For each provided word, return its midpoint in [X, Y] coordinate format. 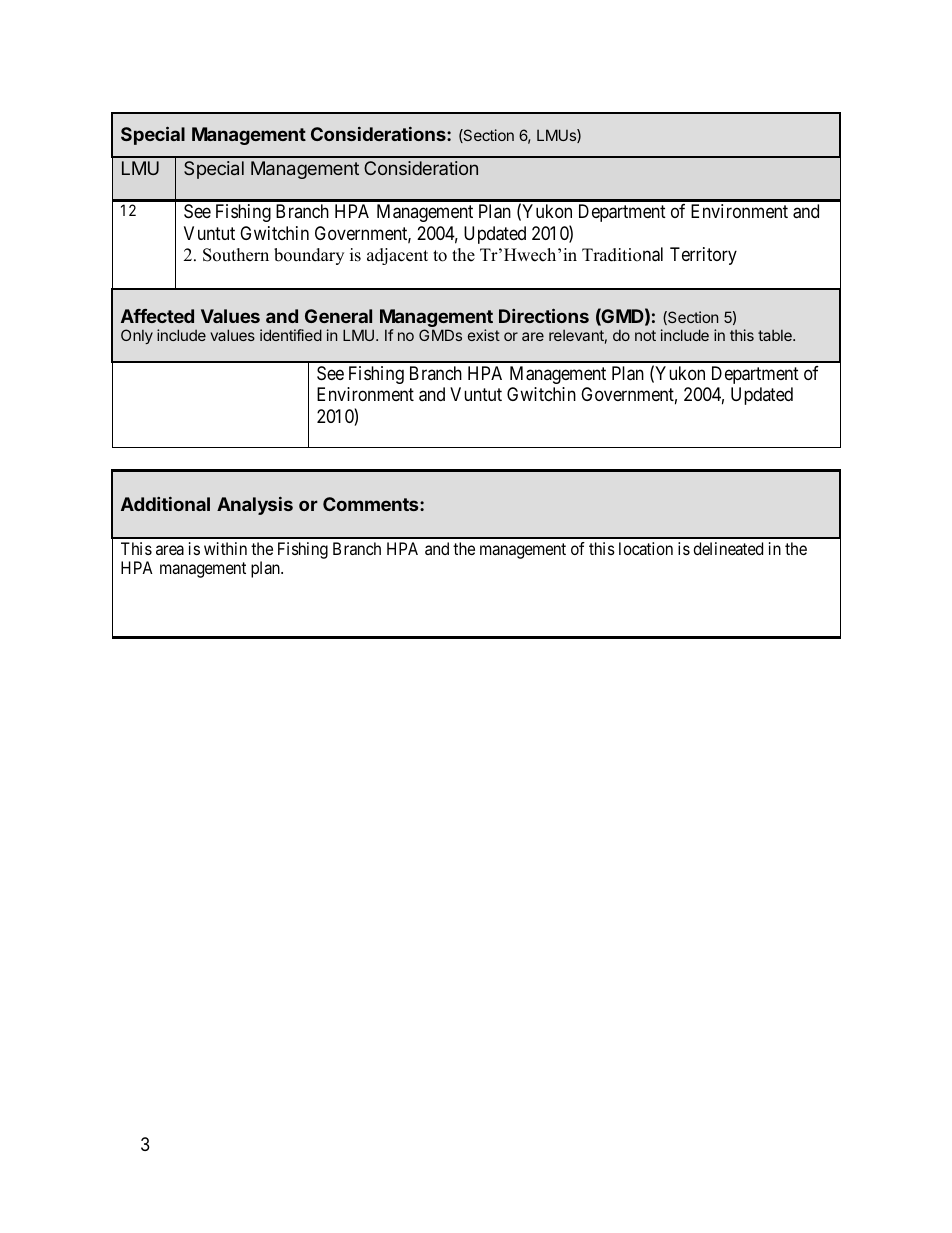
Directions [544, 315]
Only [137, 336]
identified [291, 335]
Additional [165, 504]
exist [484, 335]
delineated [728, 548]
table [776, 335]
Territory [703, 256]
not [645, 335]
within [225, 548]
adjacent [397, 256]
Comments [372, 504]
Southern [236, 255]
